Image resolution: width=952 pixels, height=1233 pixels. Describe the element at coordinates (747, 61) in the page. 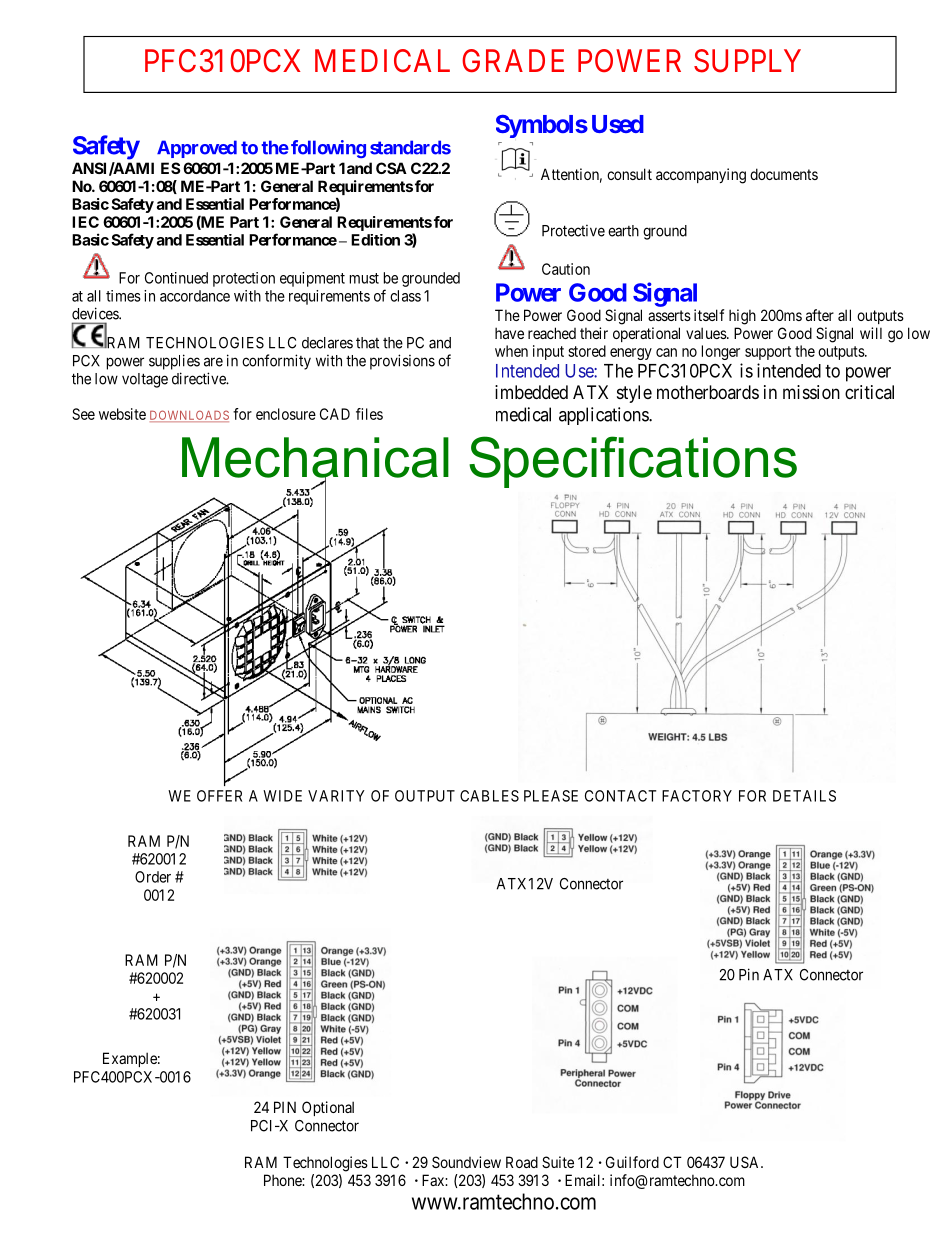

I see `SUPPLY` at that location.
